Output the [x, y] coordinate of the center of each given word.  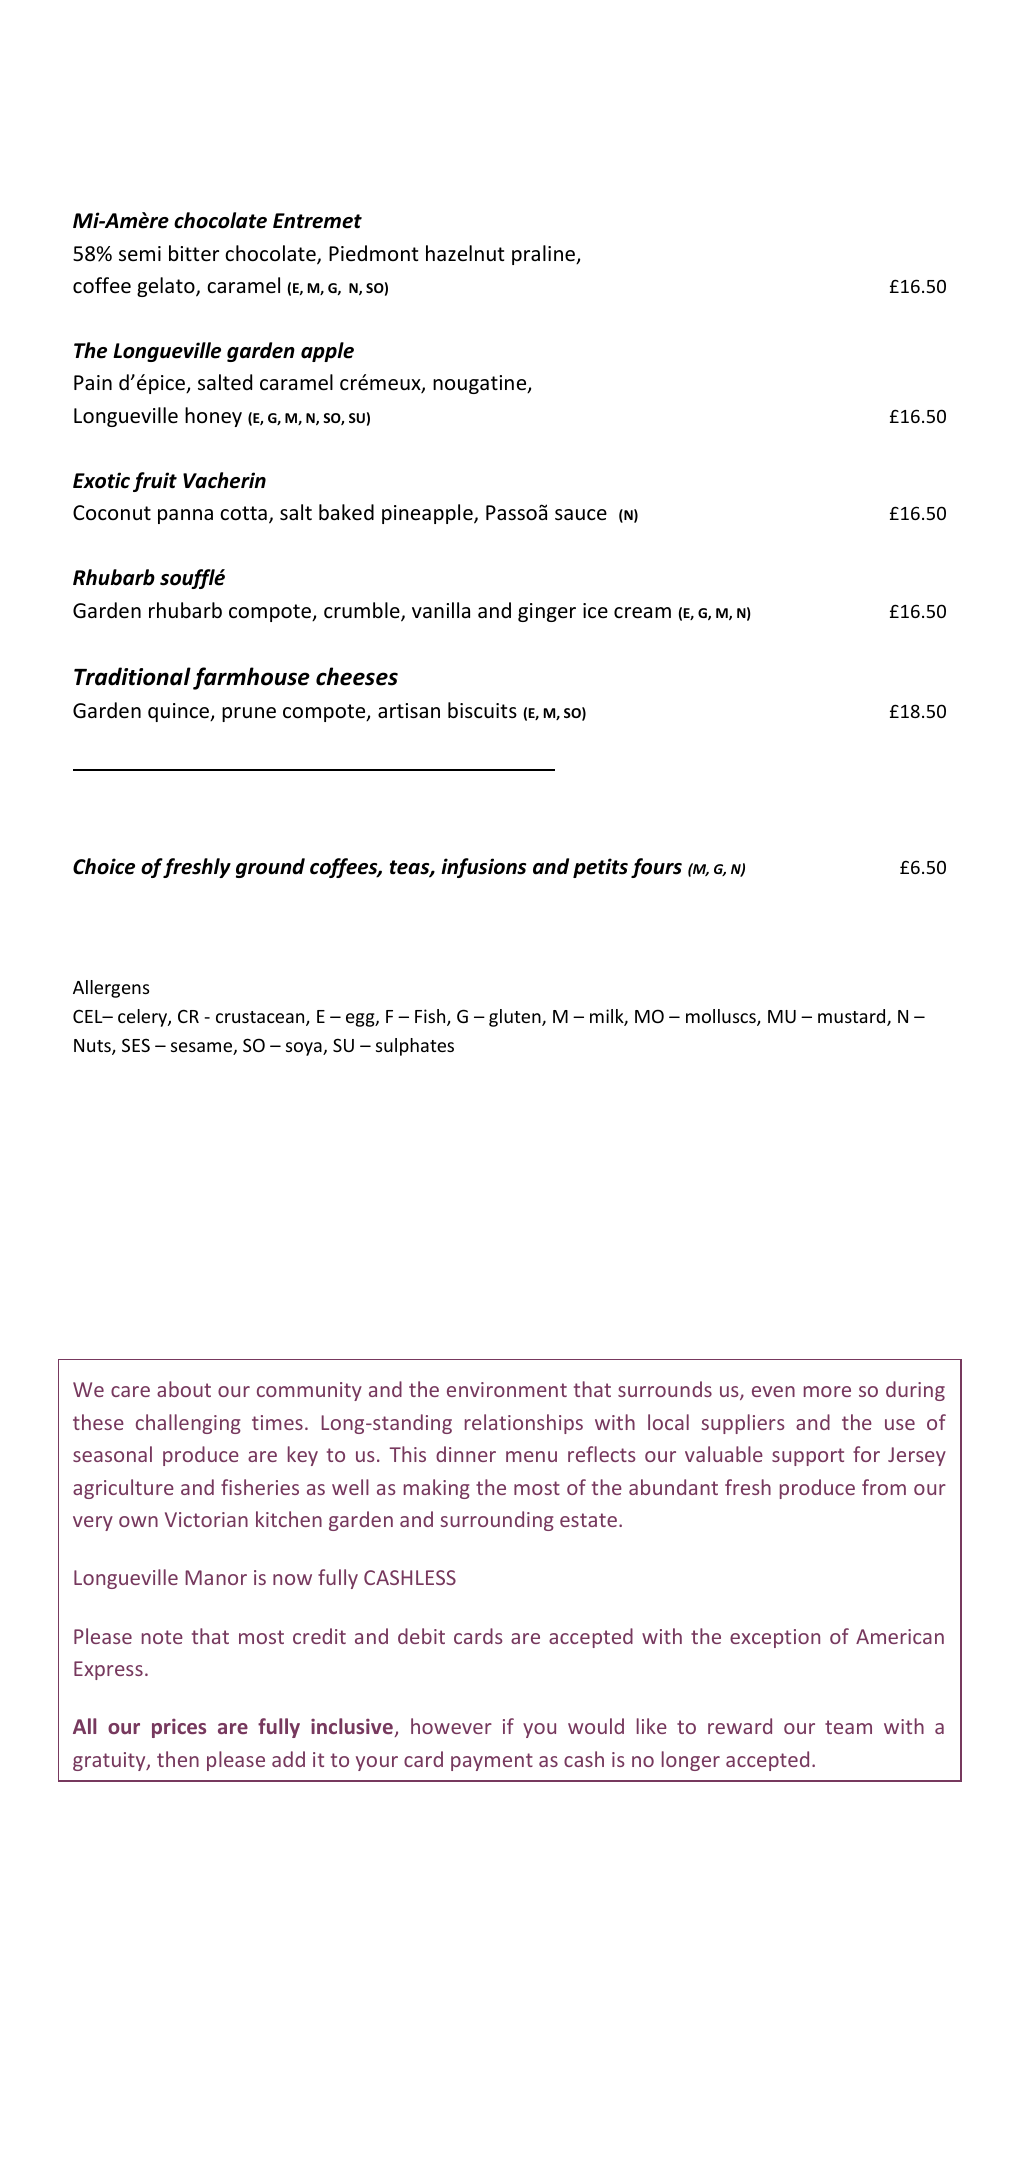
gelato [167, 287]
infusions [483, 868]
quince [180, 712]
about [184, 1389]
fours [656, 868]
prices [179, 1728]
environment [507, 1389]
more [827, 1391]
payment [492, 1762]
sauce [581, 515]
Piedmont [373, 253]
